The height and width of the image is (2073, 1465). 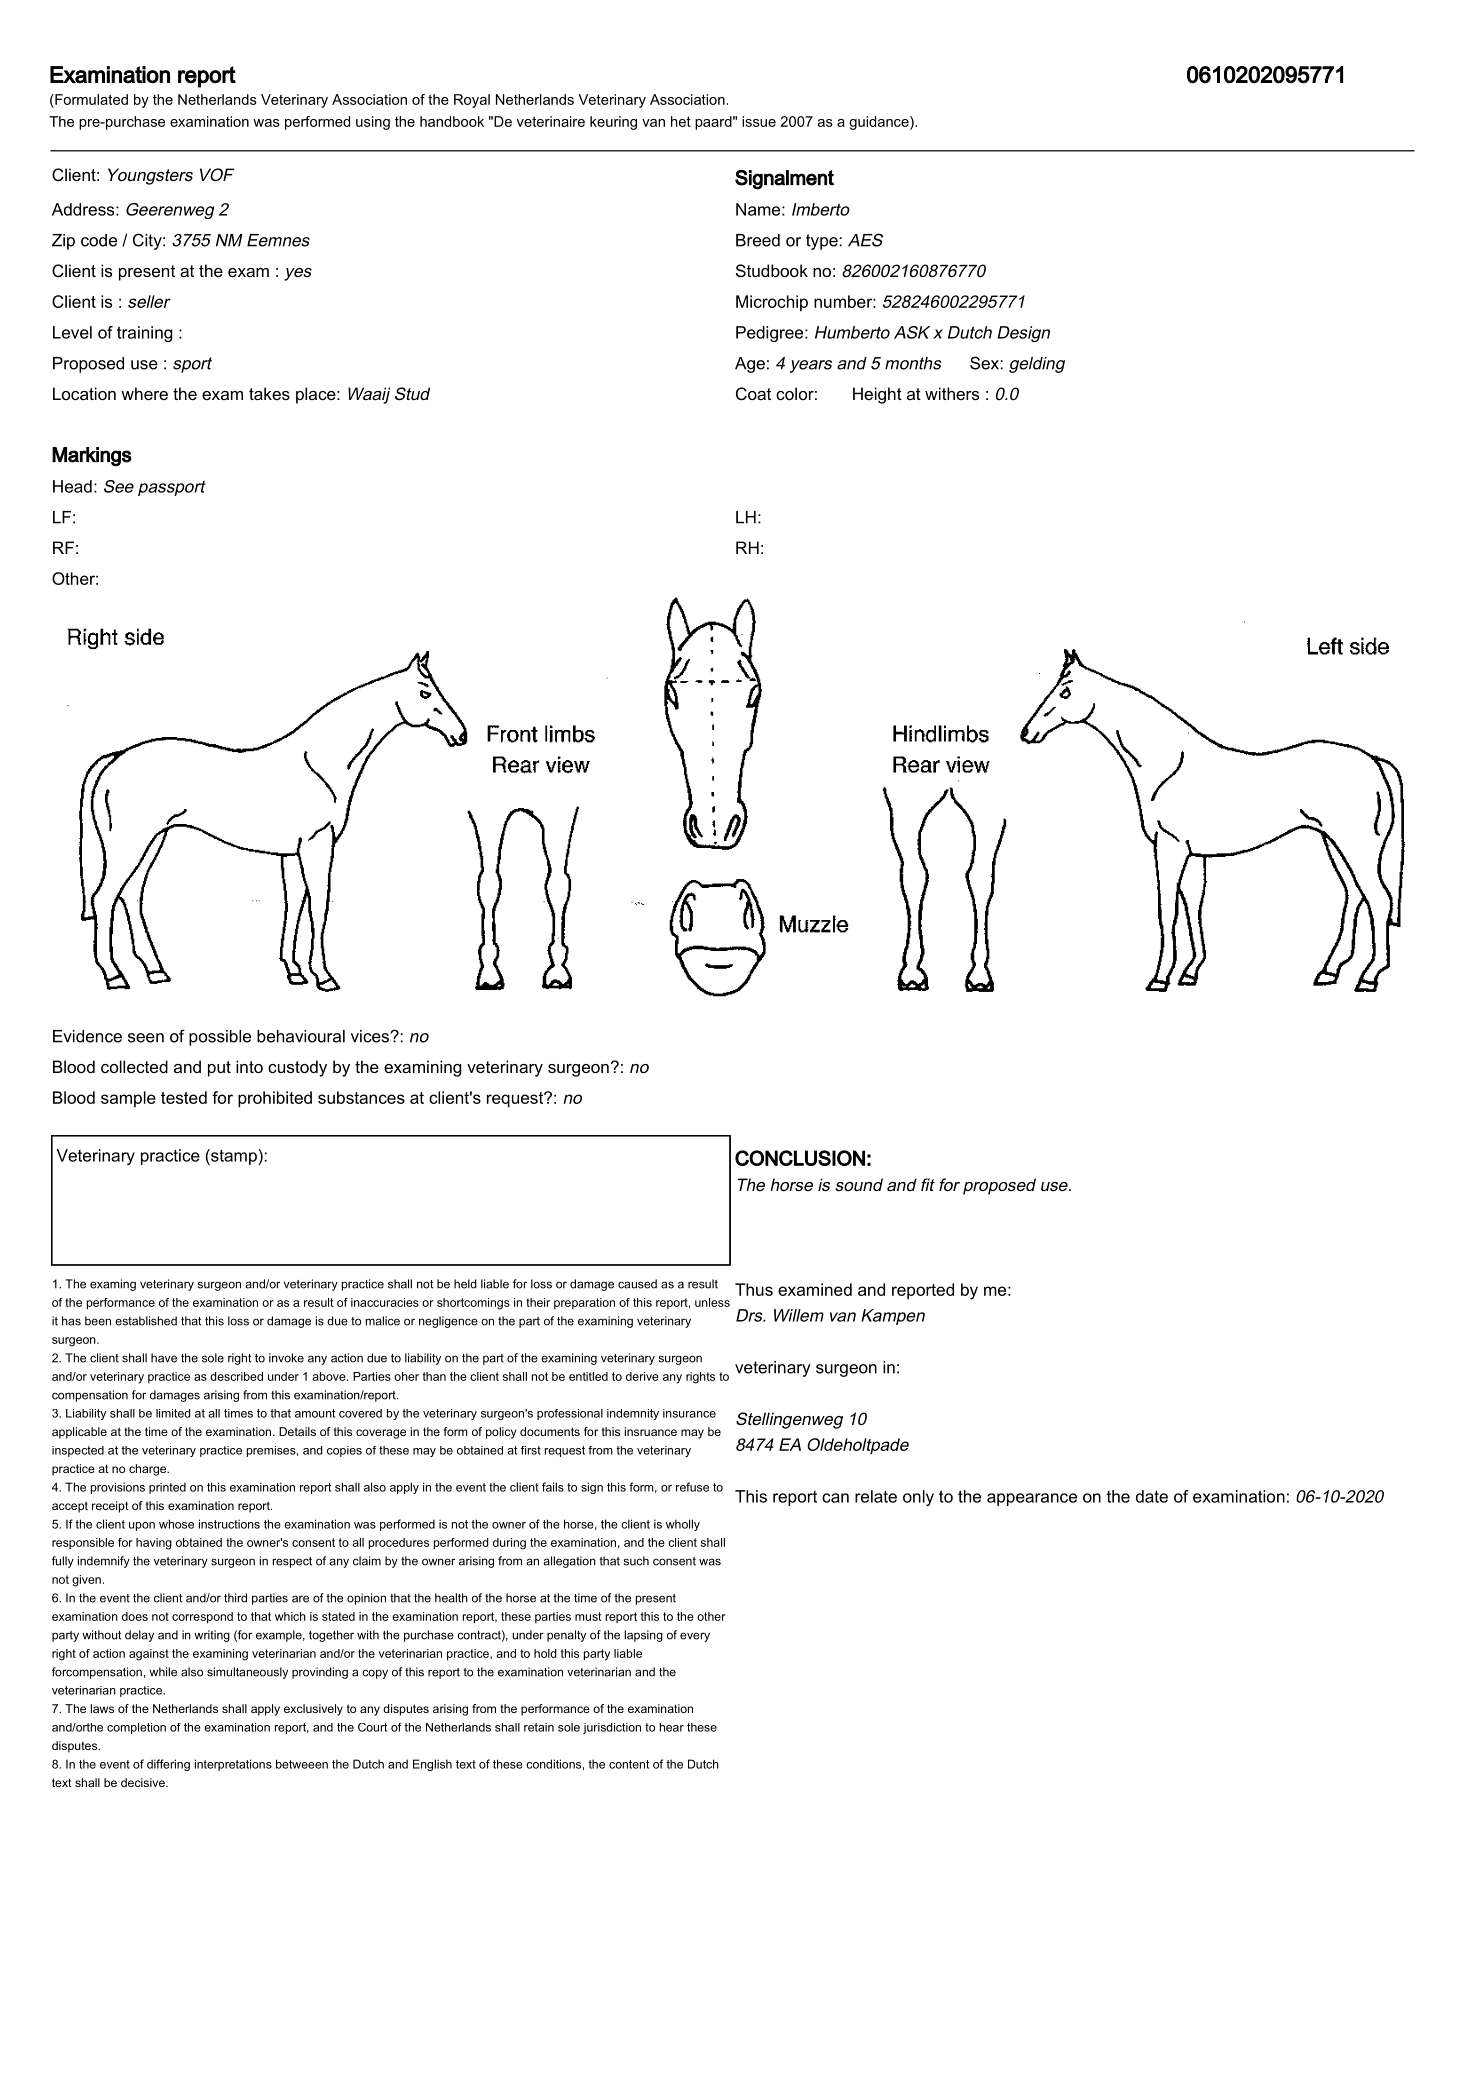 I want to click on differing, so click(x=168, y=1765).
